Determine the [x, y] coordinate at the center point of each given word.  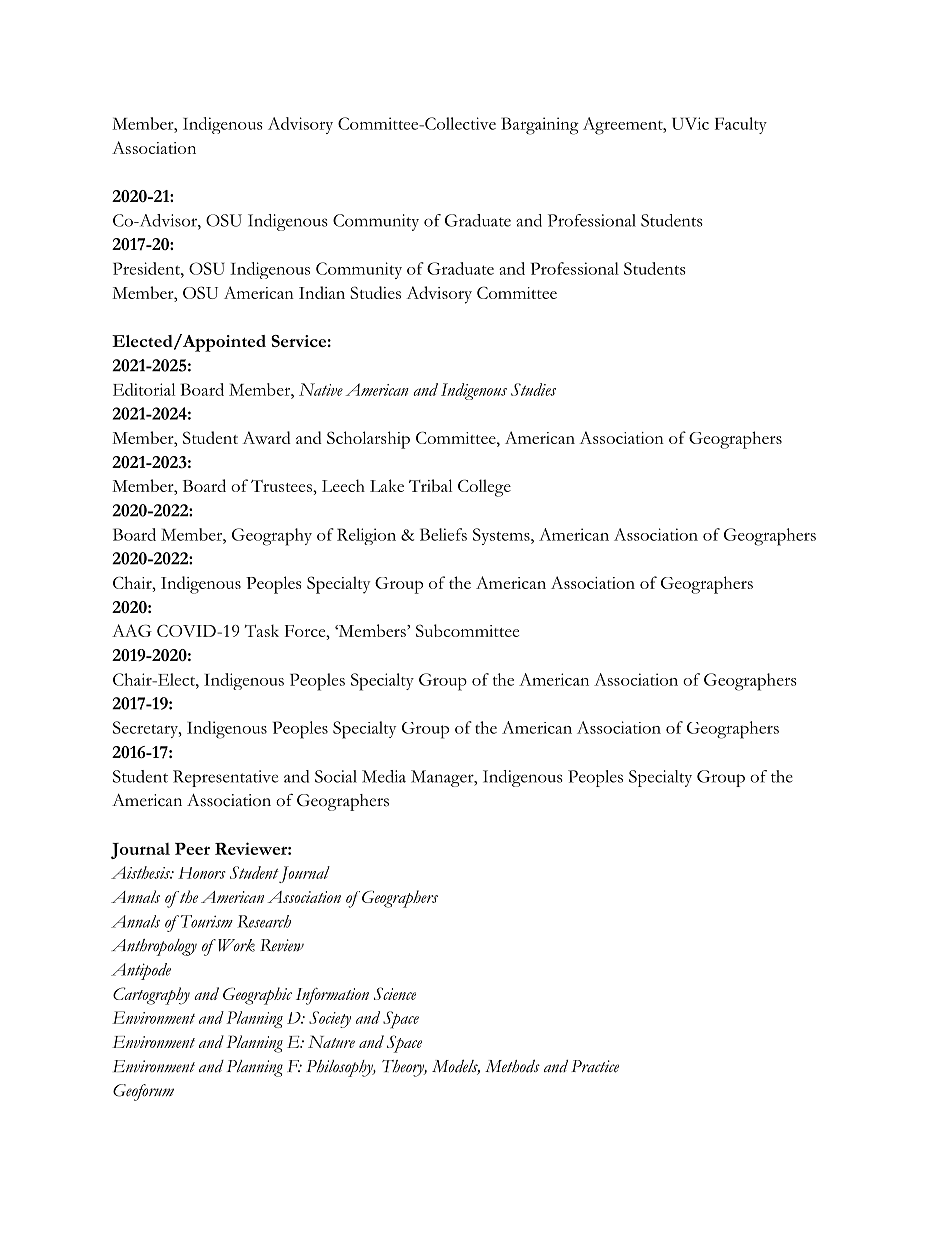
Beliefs [443, 534]
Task [262, 630]
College [484, 488]
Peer [192, 849]
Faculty [741, 125]
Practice [595, 1066]
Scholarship [368, 440]
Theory [404, 1068]
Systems [502, 536]
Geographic [257, 996]
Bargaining [540, 126]
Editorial [144, 389]
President [147, 268]
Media [384, 776]
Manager [443, 778]
